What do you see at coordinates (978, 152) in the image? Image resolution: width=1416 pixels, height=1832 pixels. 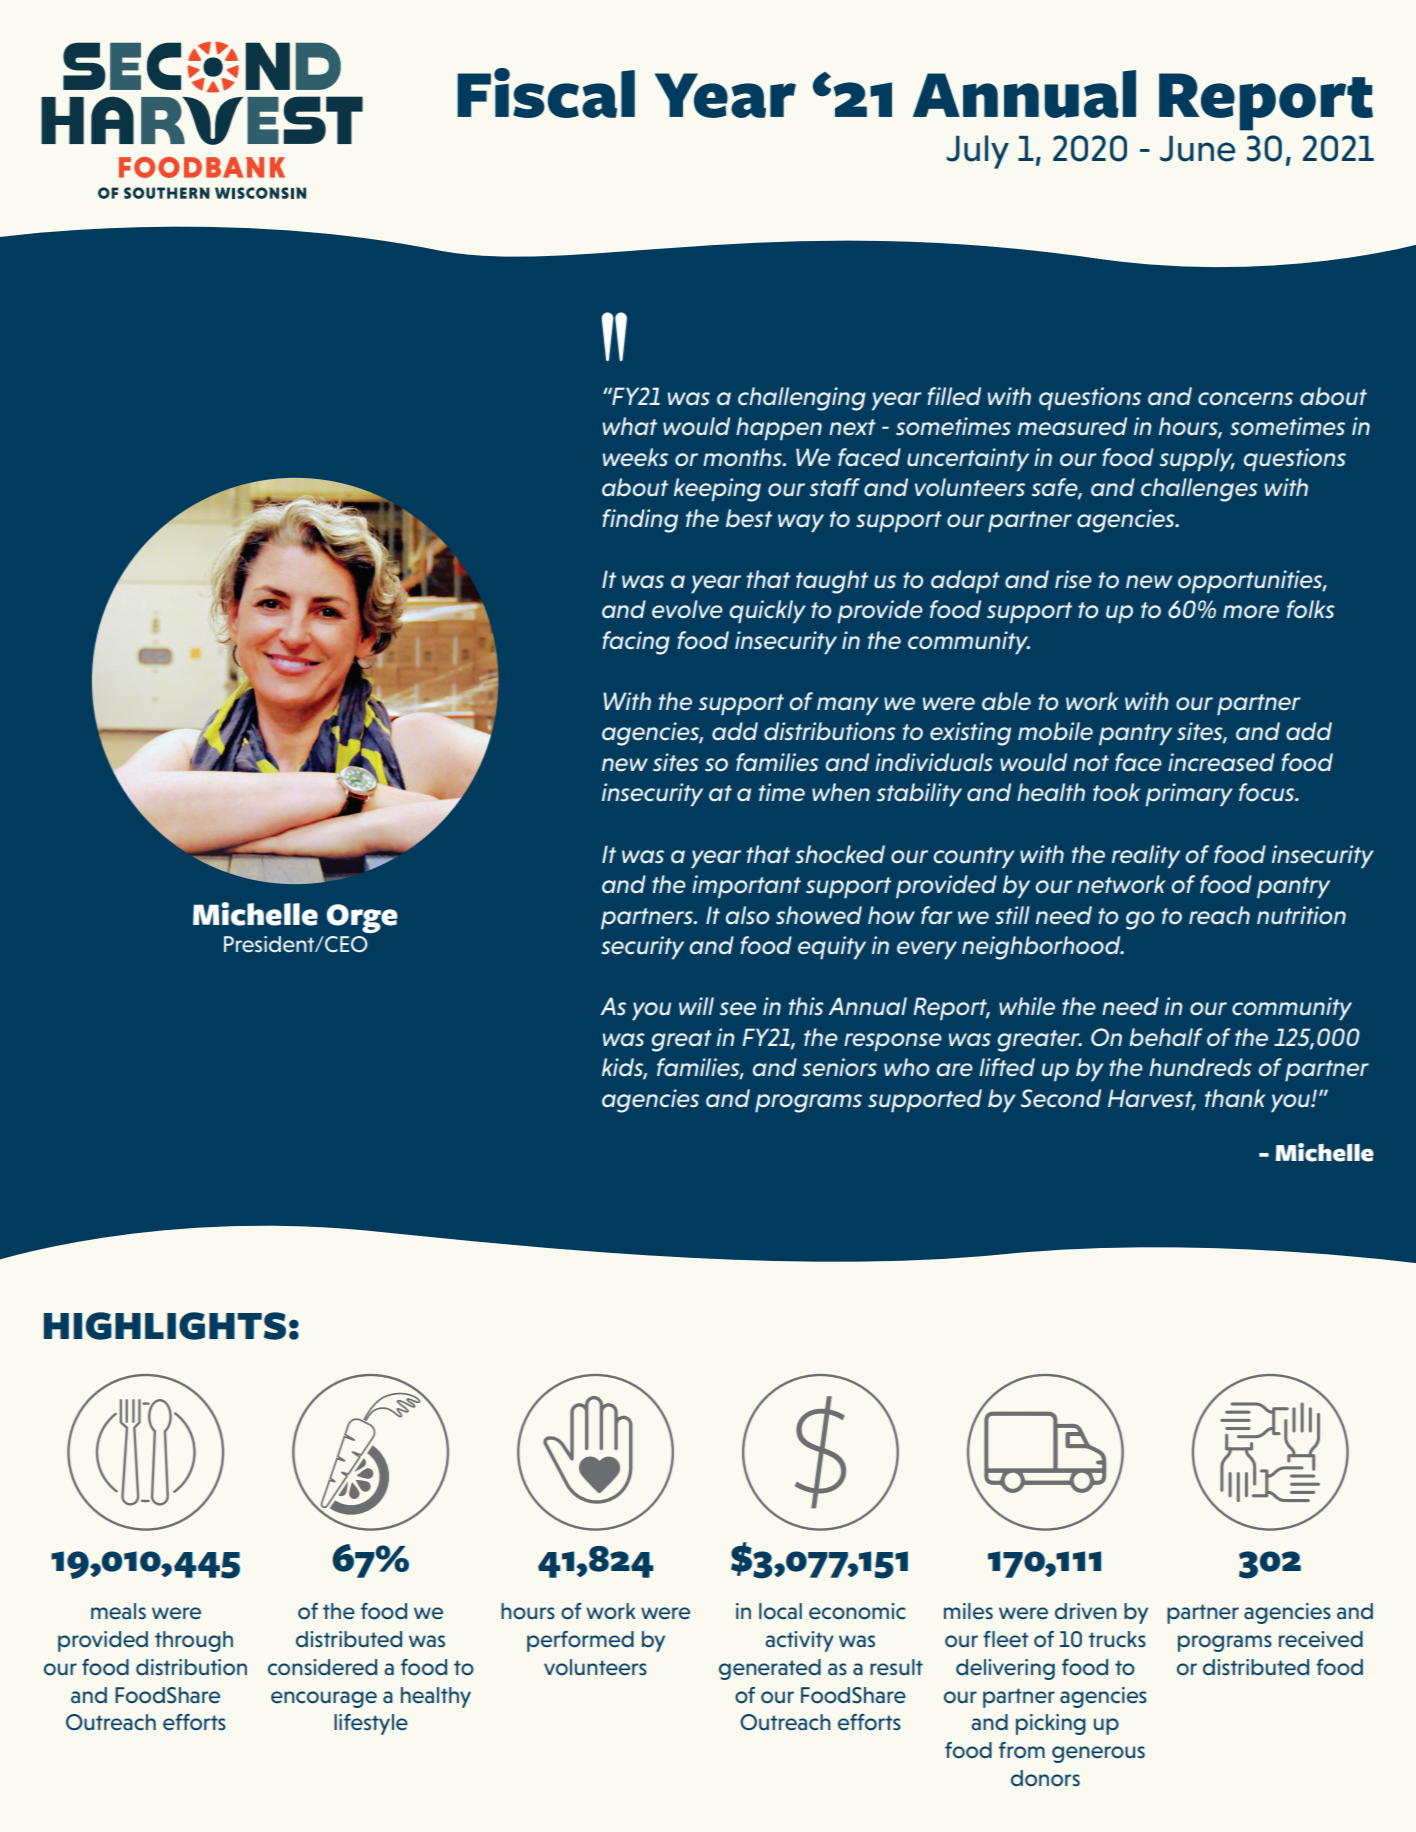 I see `July` at bounding box center [978, 152].
